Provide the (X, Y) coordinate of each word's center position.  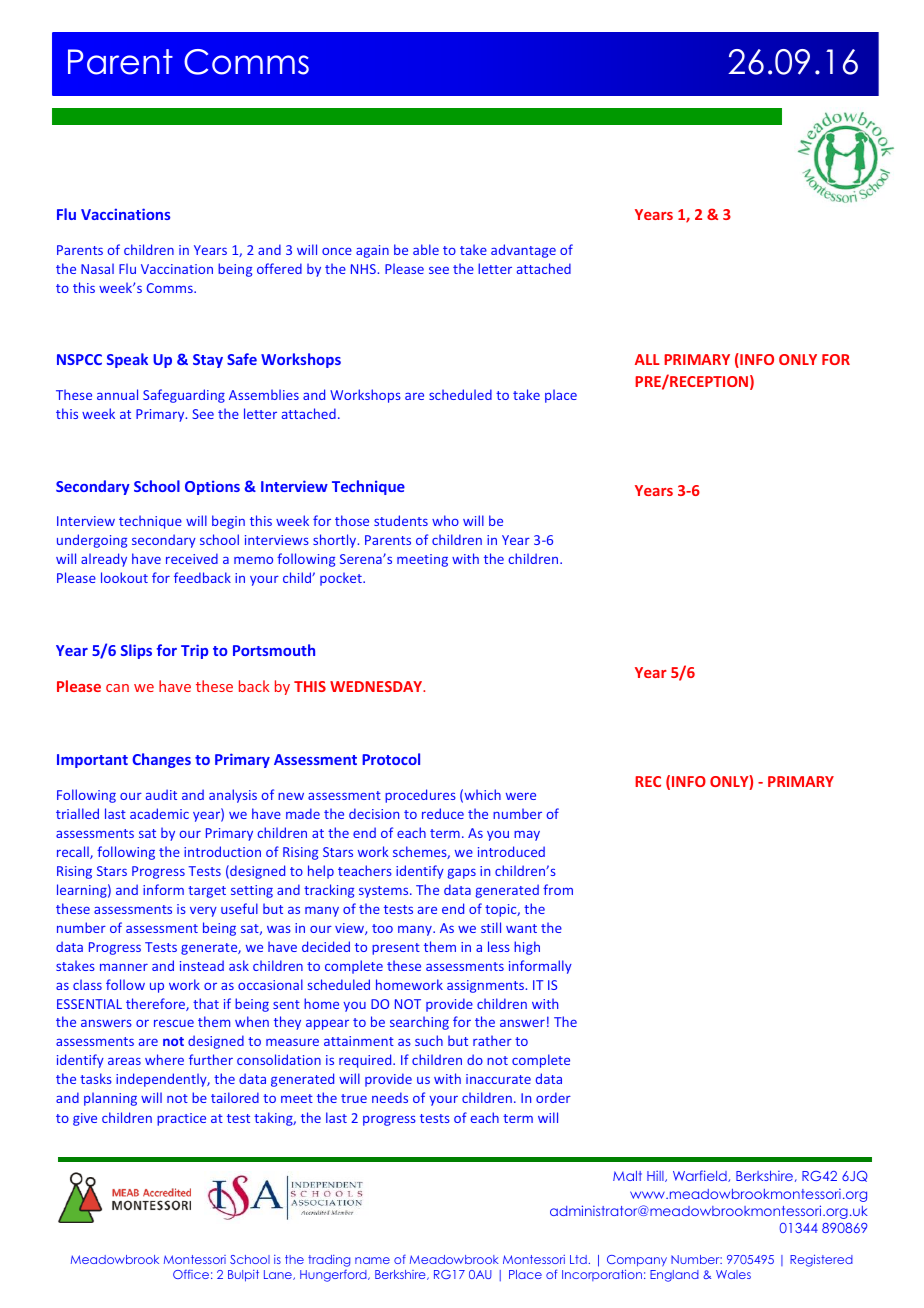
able (426, 249)
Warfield (701, 1176)
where (164, 1059)
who (445, 520)
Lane (279, 1275)
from (558, 889)
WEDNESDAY (377, 686)
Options (212, 487)
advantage (523, 251)
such (429, 1040)
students (401, 520)
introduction (222, 851)
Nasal (97, 268)
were (521, 796)
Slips (136, 651)
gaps (462, 873)
